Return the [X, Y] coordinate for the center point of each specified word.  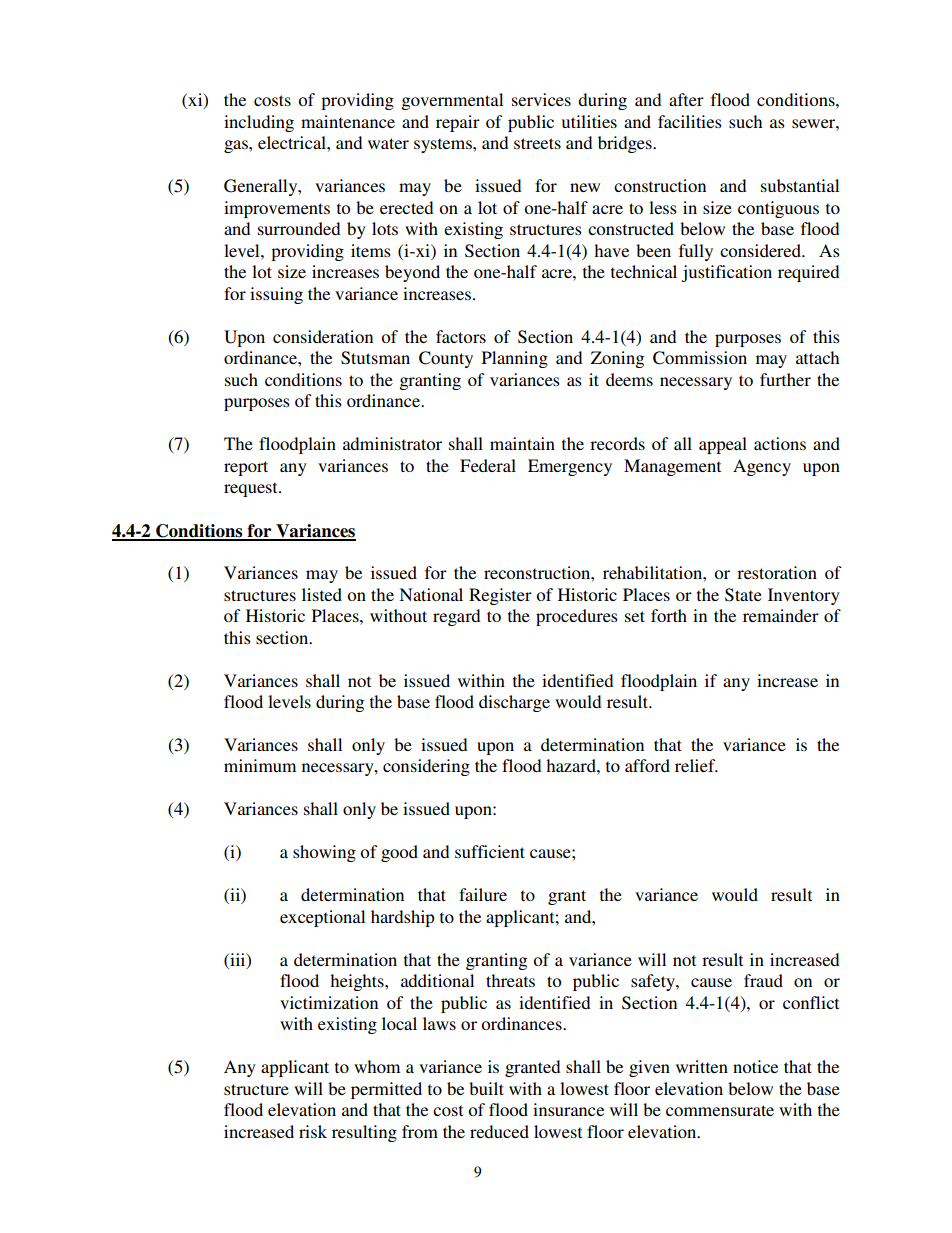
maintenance [348, 121]
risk [313, 1131]
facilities [690, 121]
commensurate [720, 1110]
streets [537, 143]
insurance [568, 1109]
